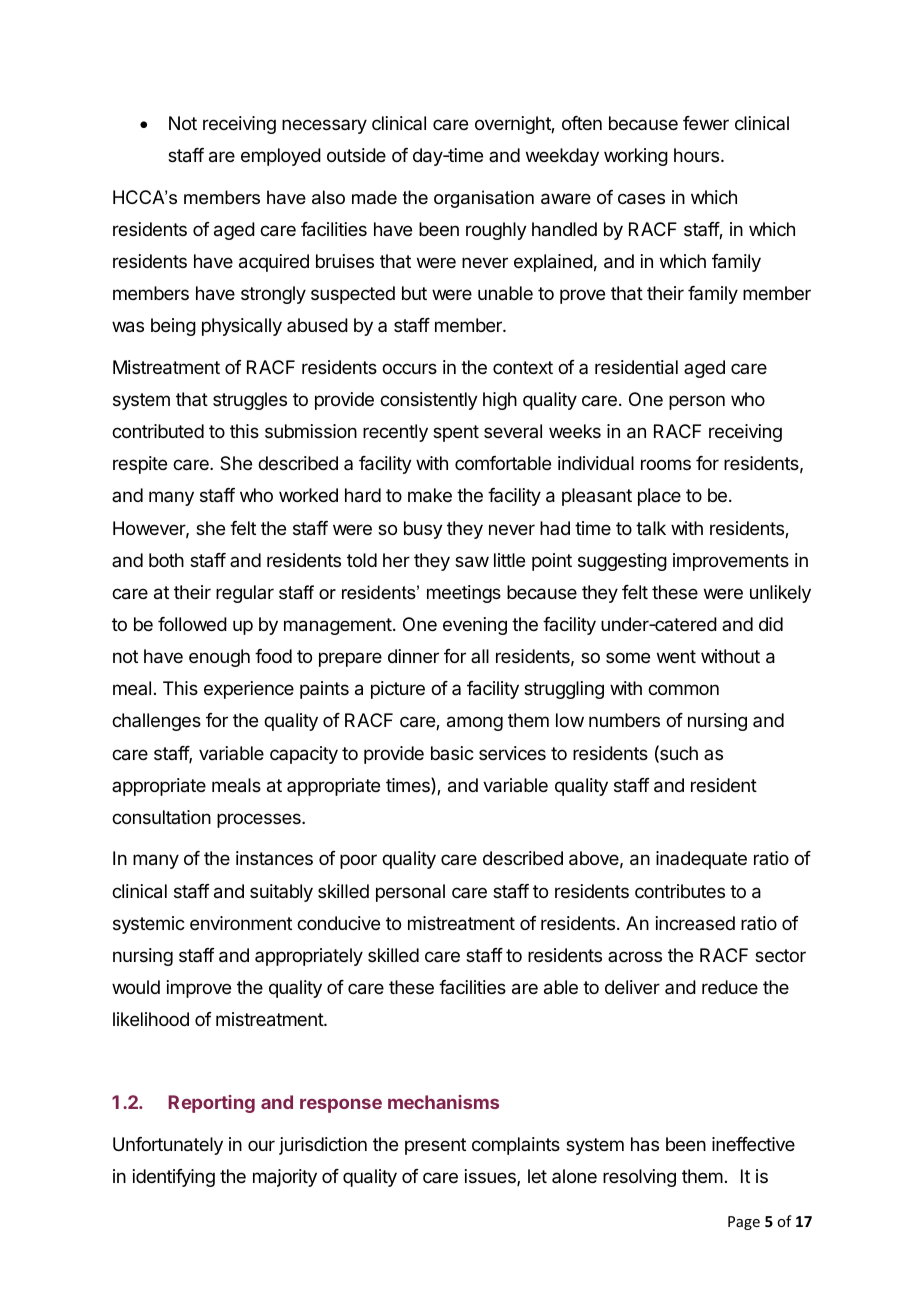 The image size is (924, 1308). I want to click on dinner, so click(413, 656).
